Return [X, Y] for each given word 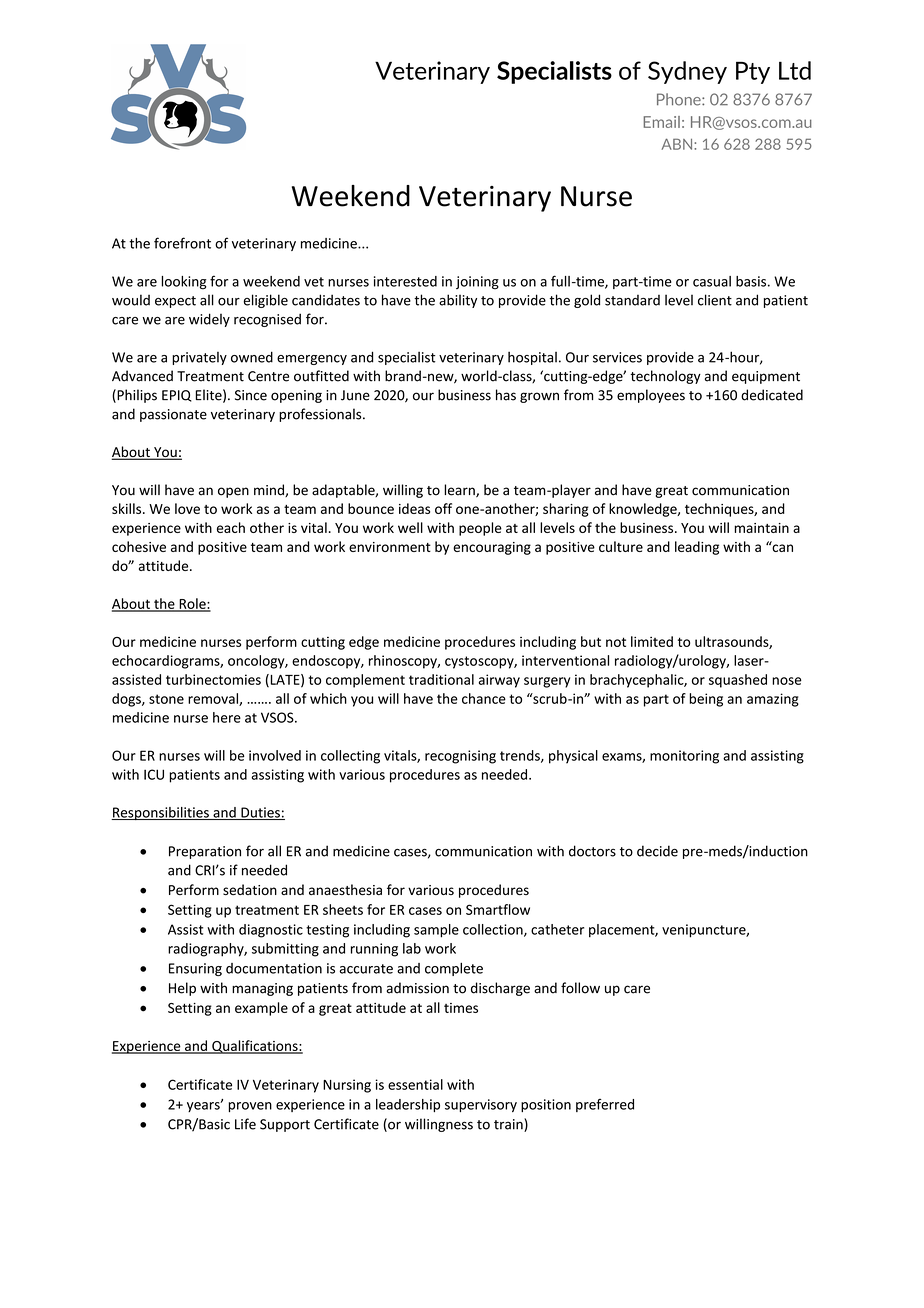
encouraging [492, 548]
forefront [182, 243]
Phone [680, 99]
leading [697, 548]
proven [250, 1107]
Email [661, 122]
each [231, 527]
